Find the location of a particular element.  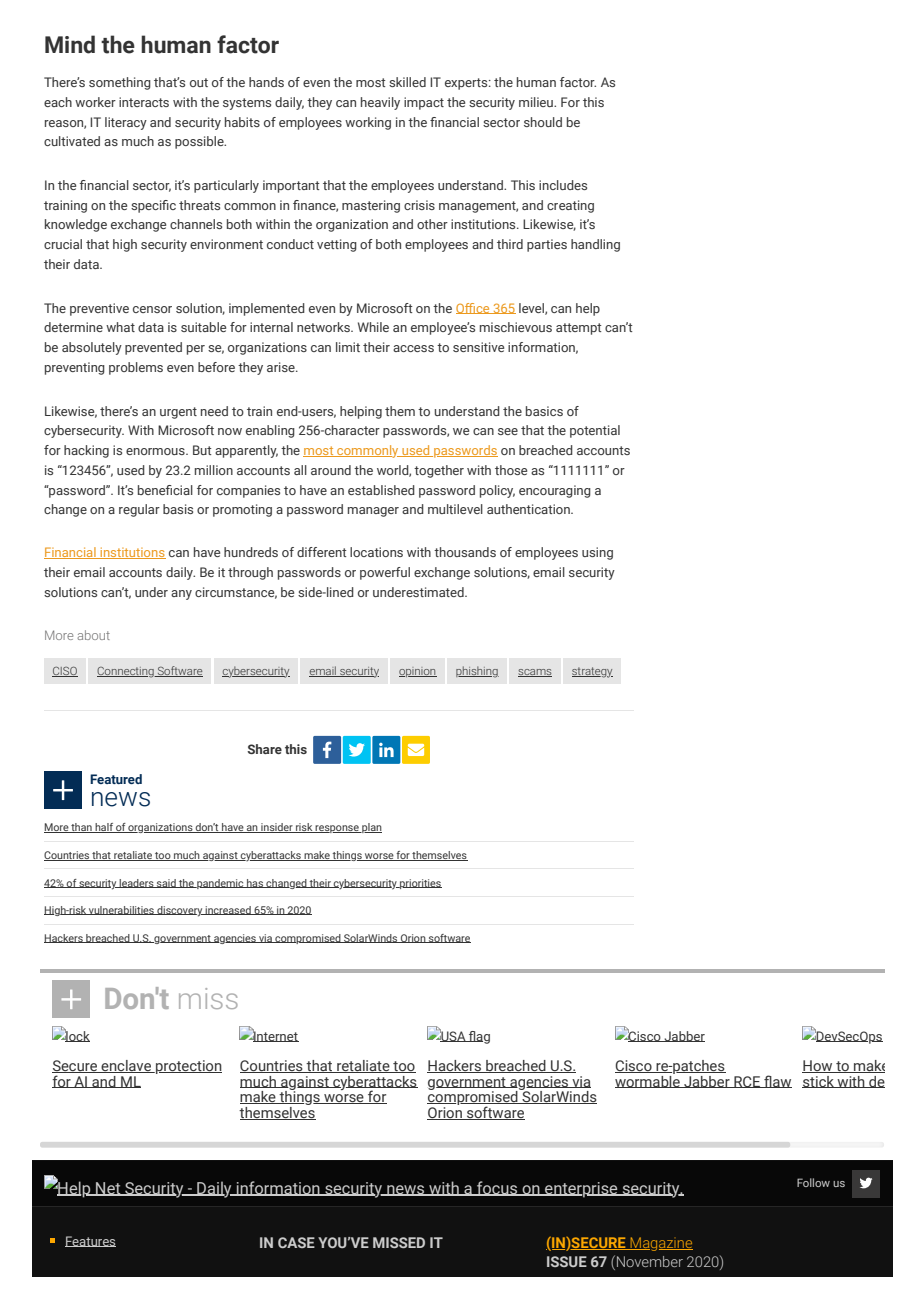

interacts is located at coordinates (144, 102).
